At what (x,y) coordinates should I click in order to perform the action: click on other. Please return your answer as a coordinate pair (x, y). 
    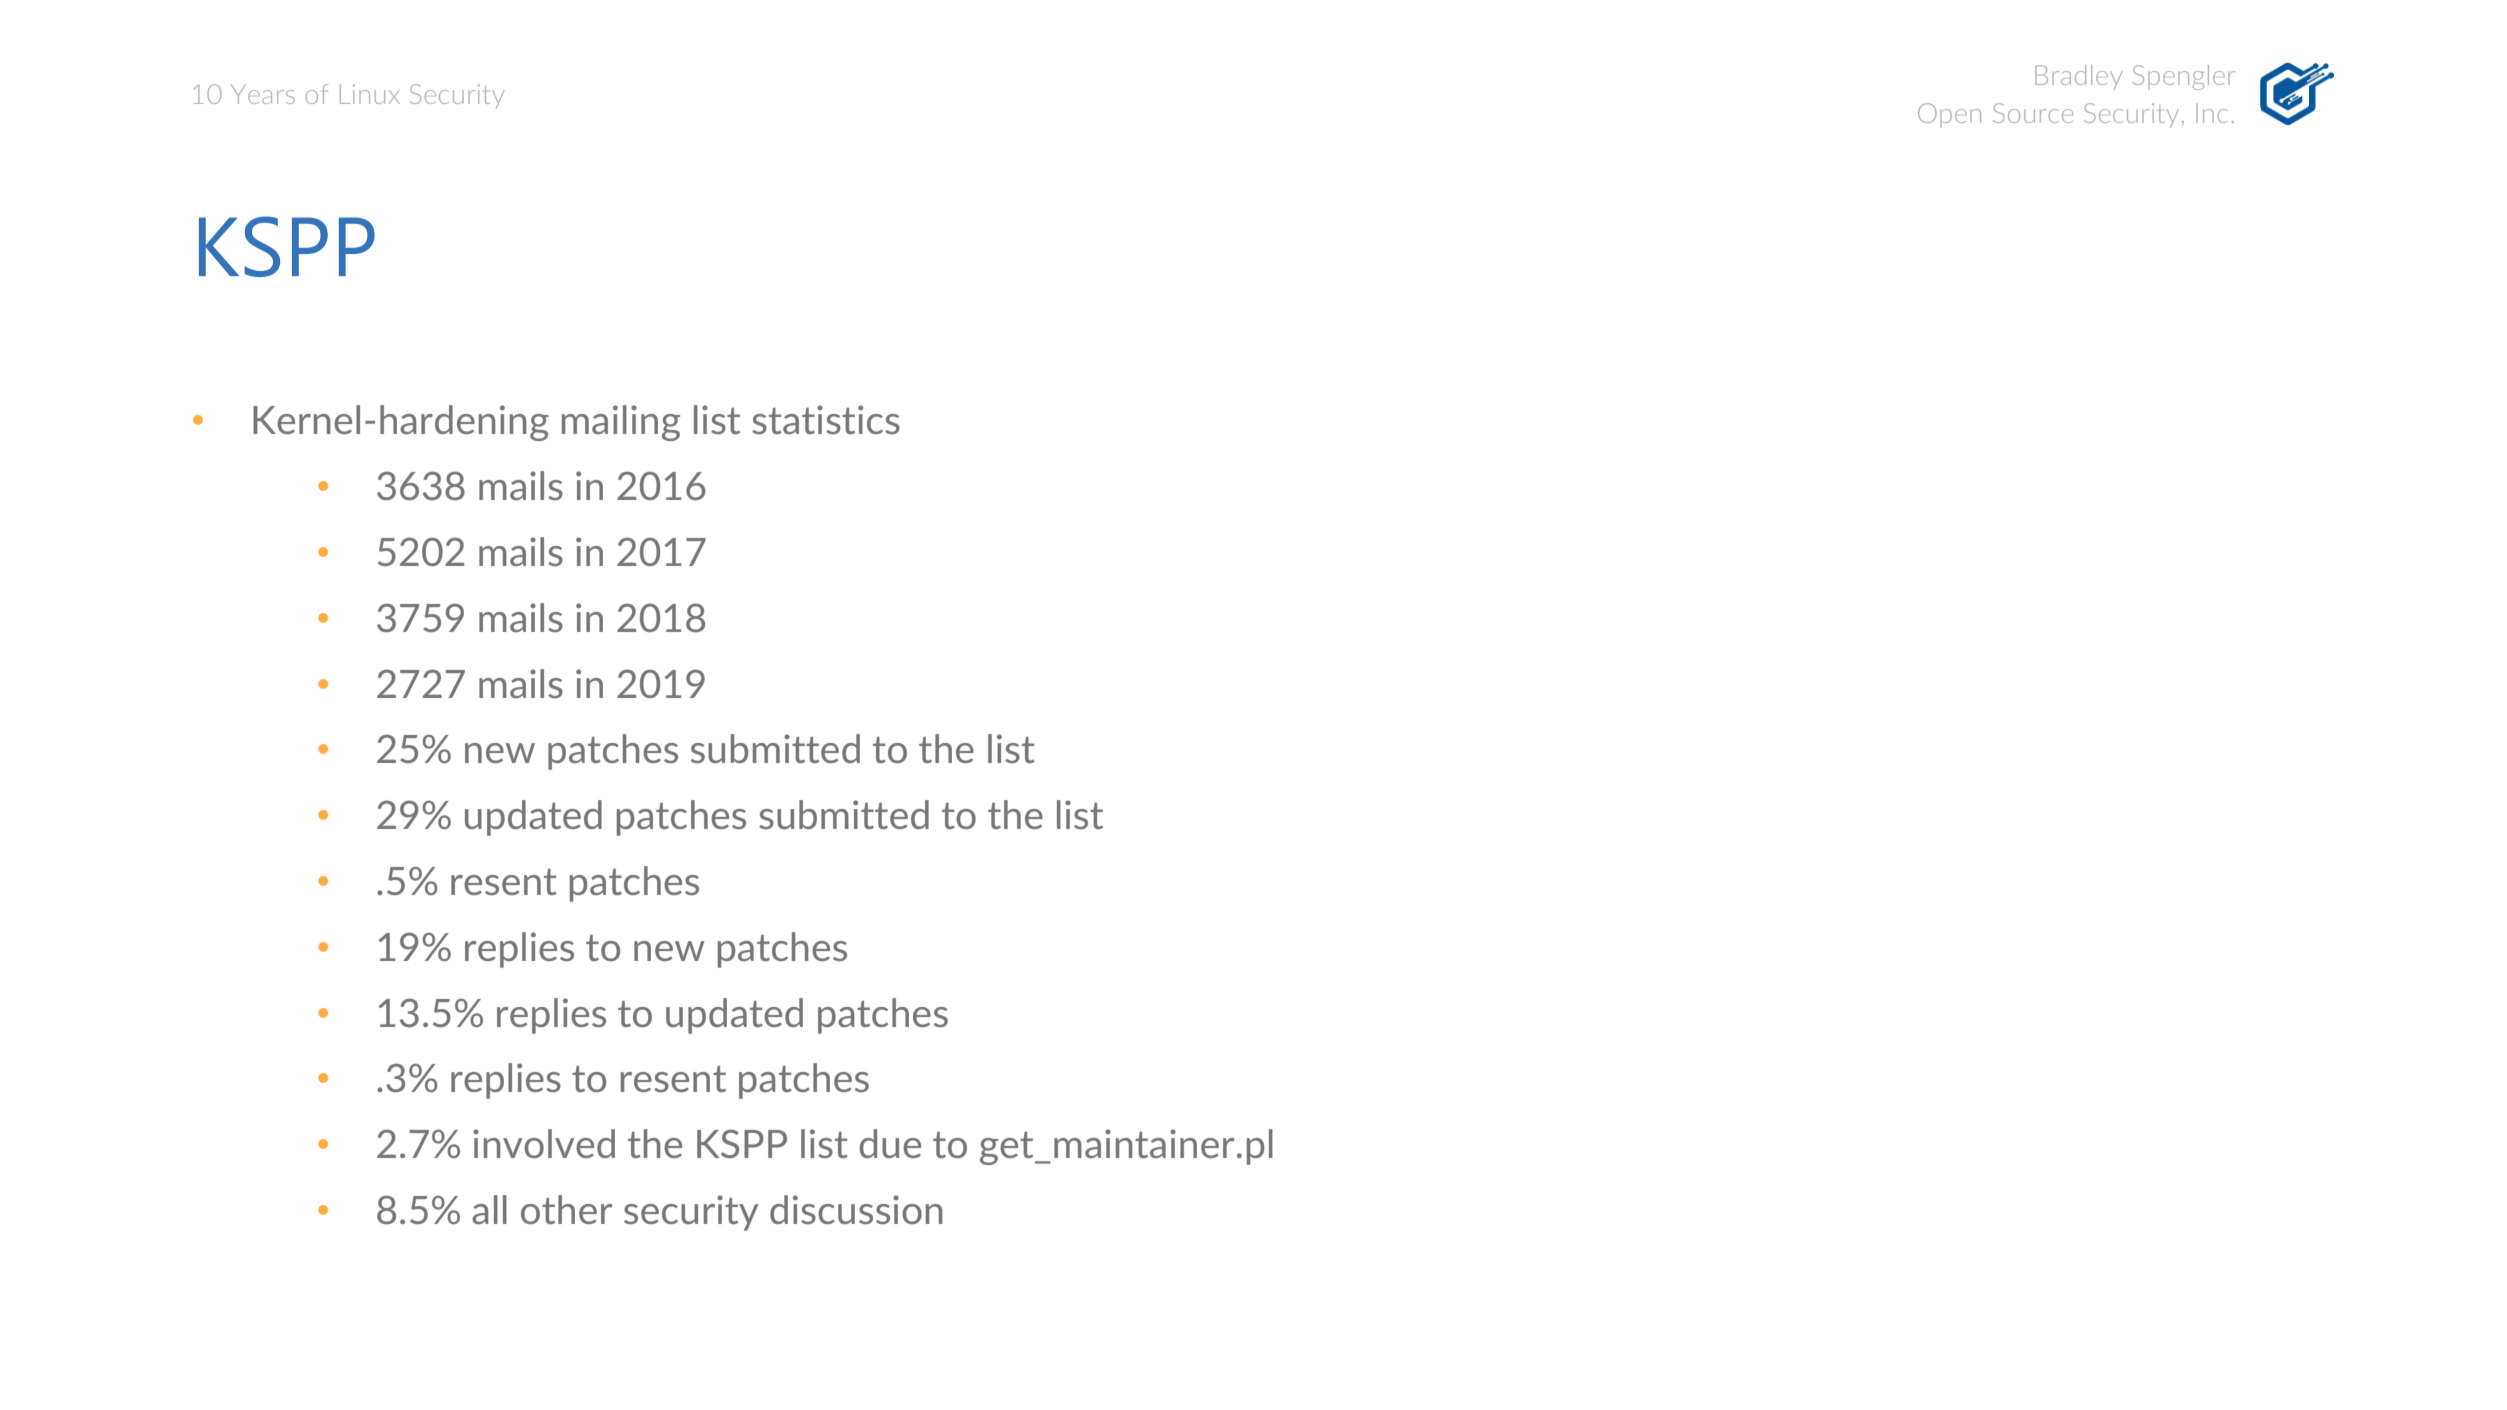
    Looking at the image, I should click on (566, 1209).
